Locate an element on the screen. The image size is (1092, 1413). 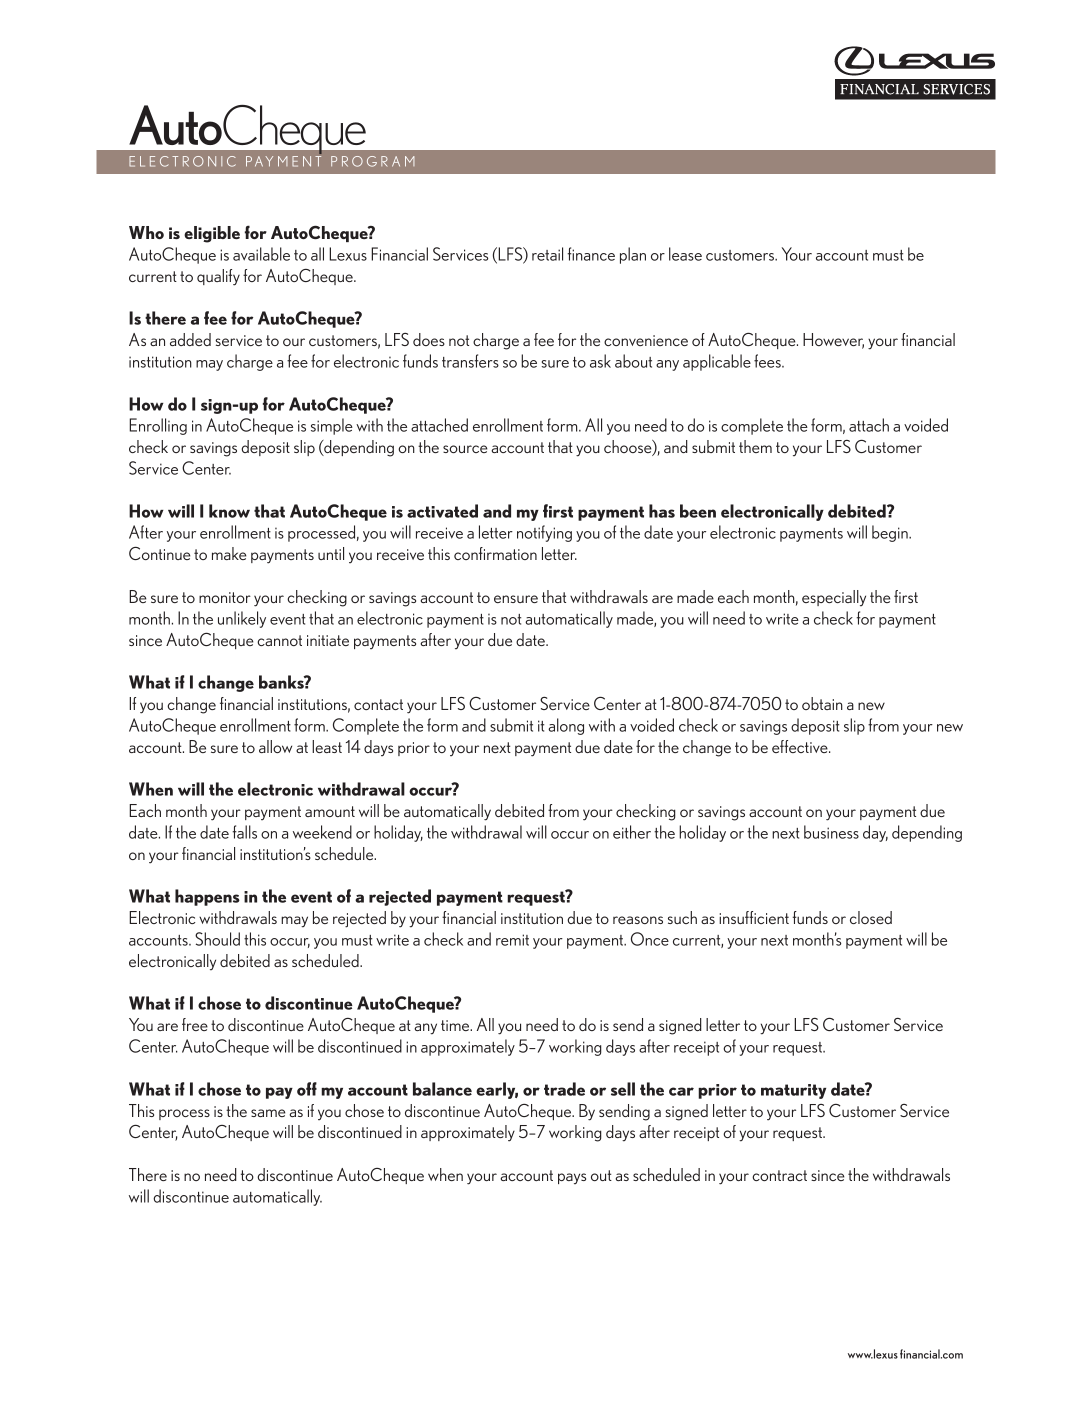
along is located at coordinates (566, 726).
